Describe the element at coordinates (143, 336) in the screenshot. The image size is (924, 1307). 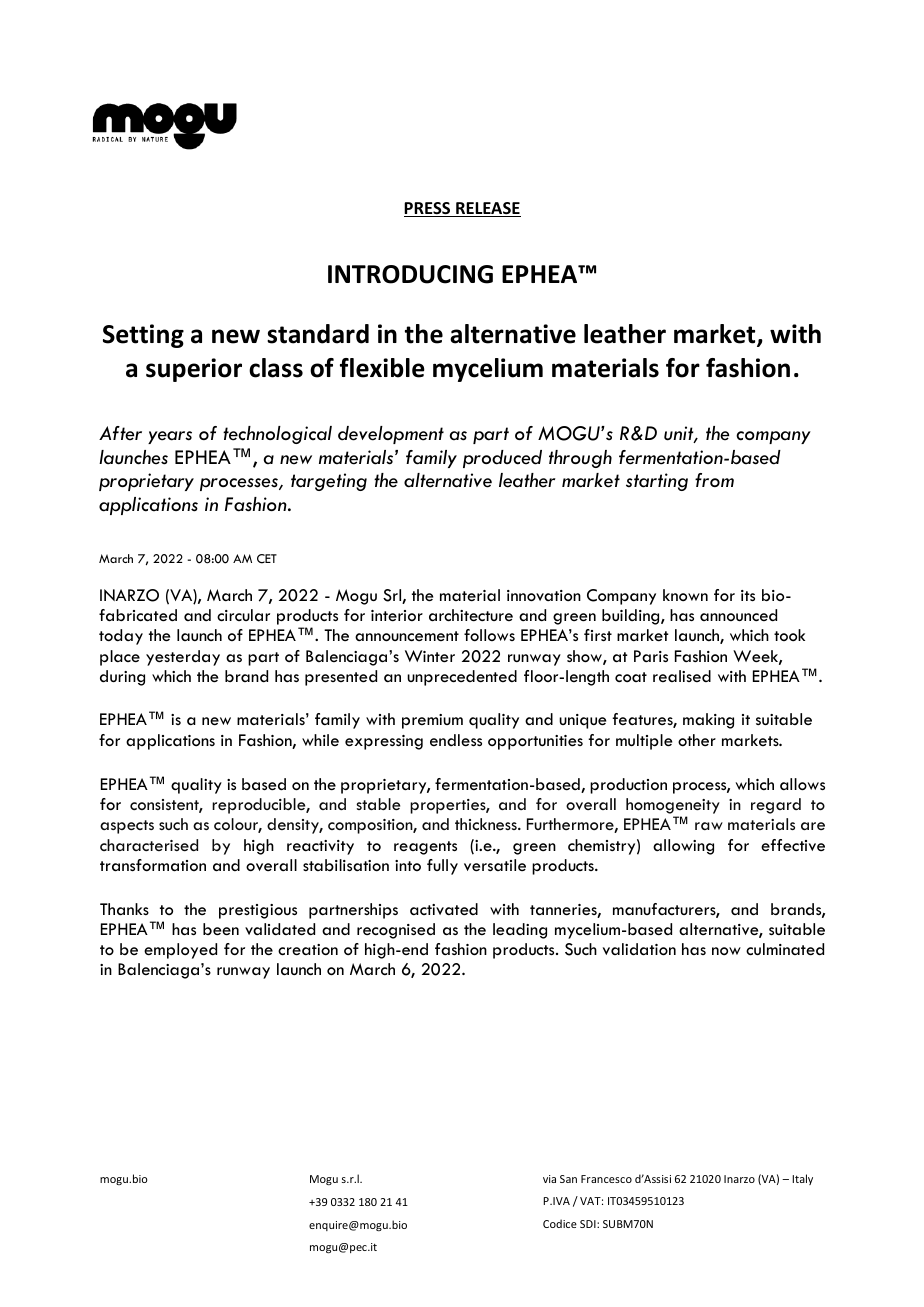
I see `Setting` at that location.
